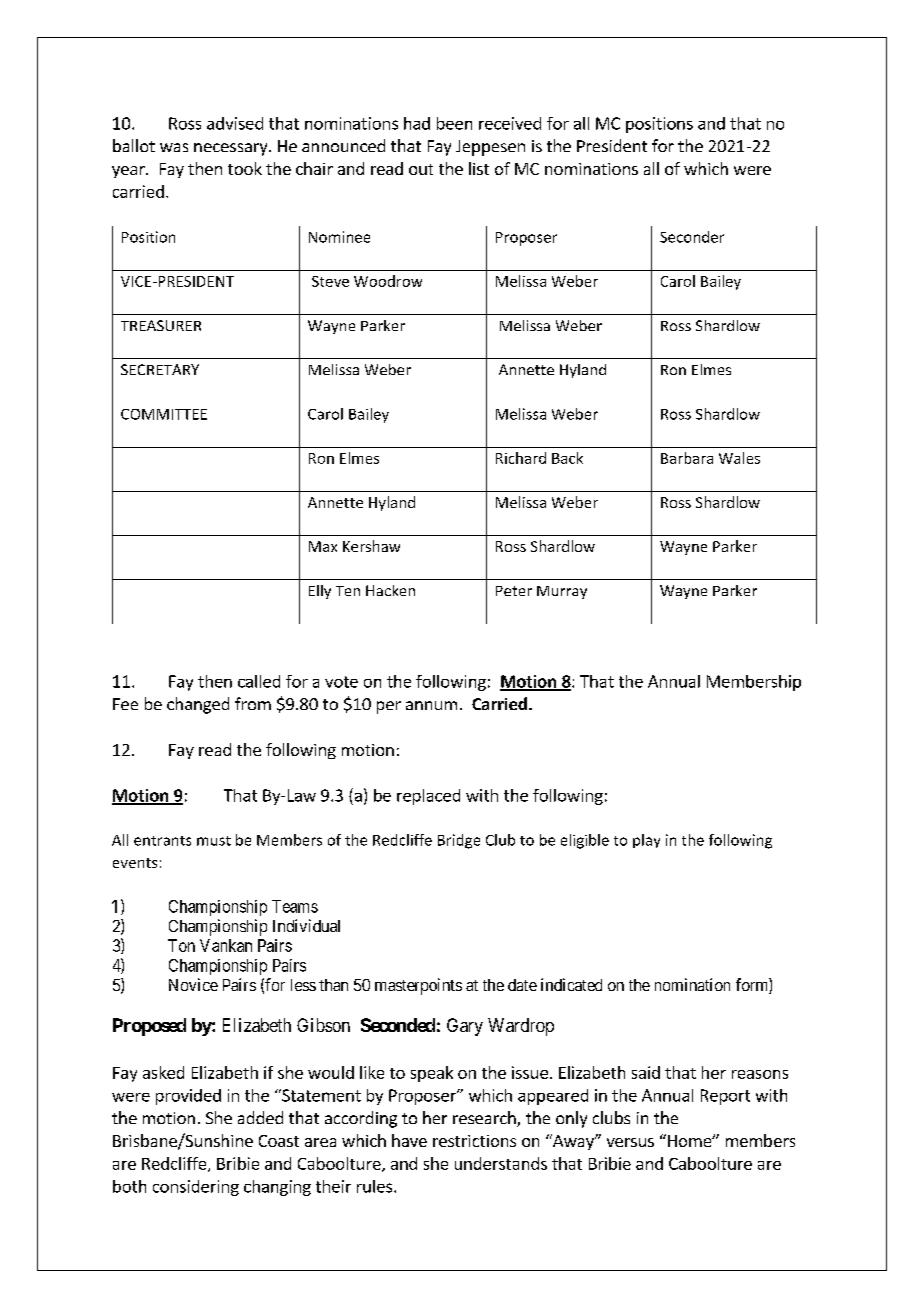 The width and height of the screenshot is (924, 1308). Describe the element at coordinates (510, 123) in the screenshot. I see `received` at that location.
